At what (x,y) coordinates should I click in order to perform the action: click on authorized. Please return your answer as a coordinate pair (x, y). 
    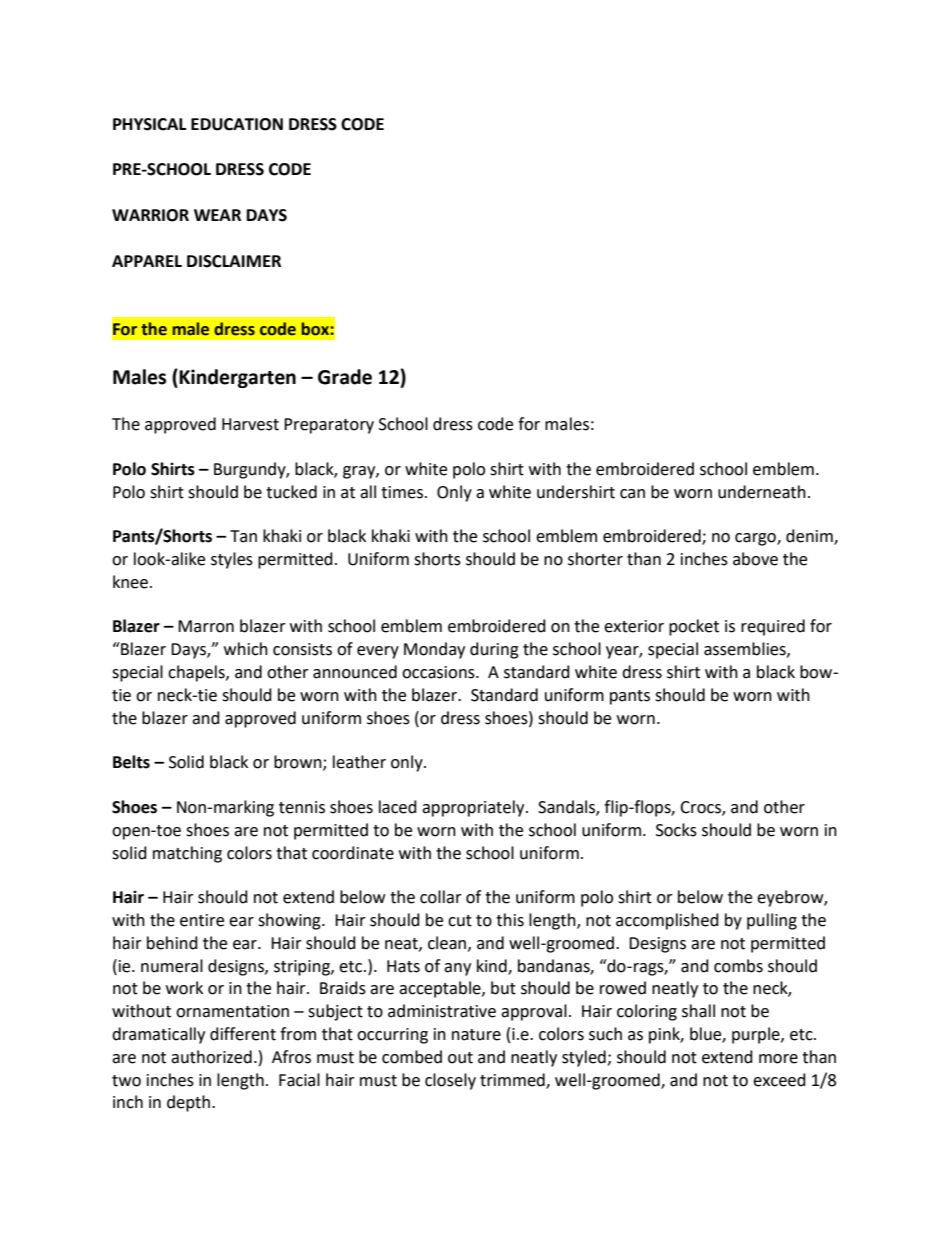
    Looking at the image, I should click on (211, 1057).
